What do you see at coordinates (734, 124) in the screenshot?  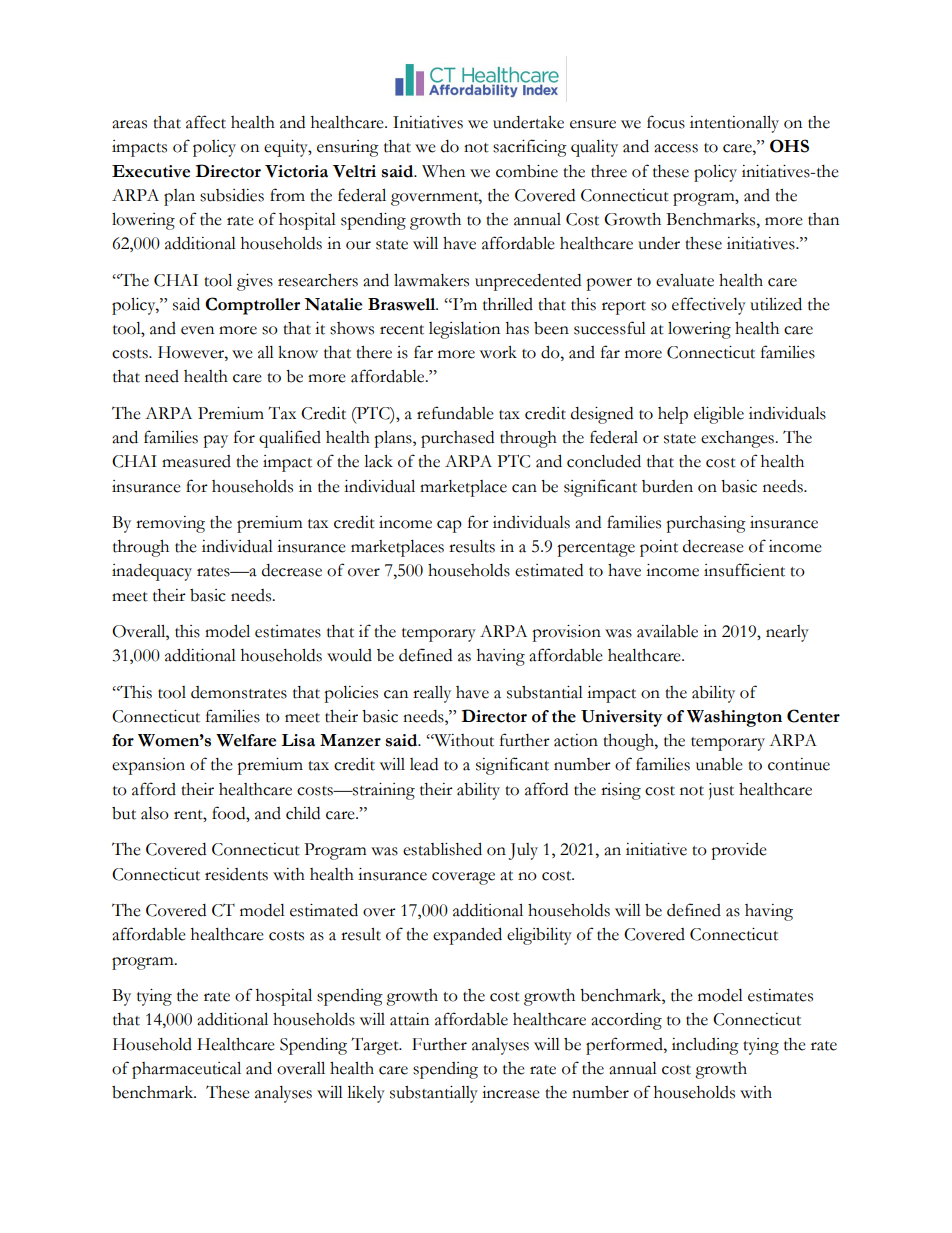 I see `intentionally` at bounding box center [734, 124].
